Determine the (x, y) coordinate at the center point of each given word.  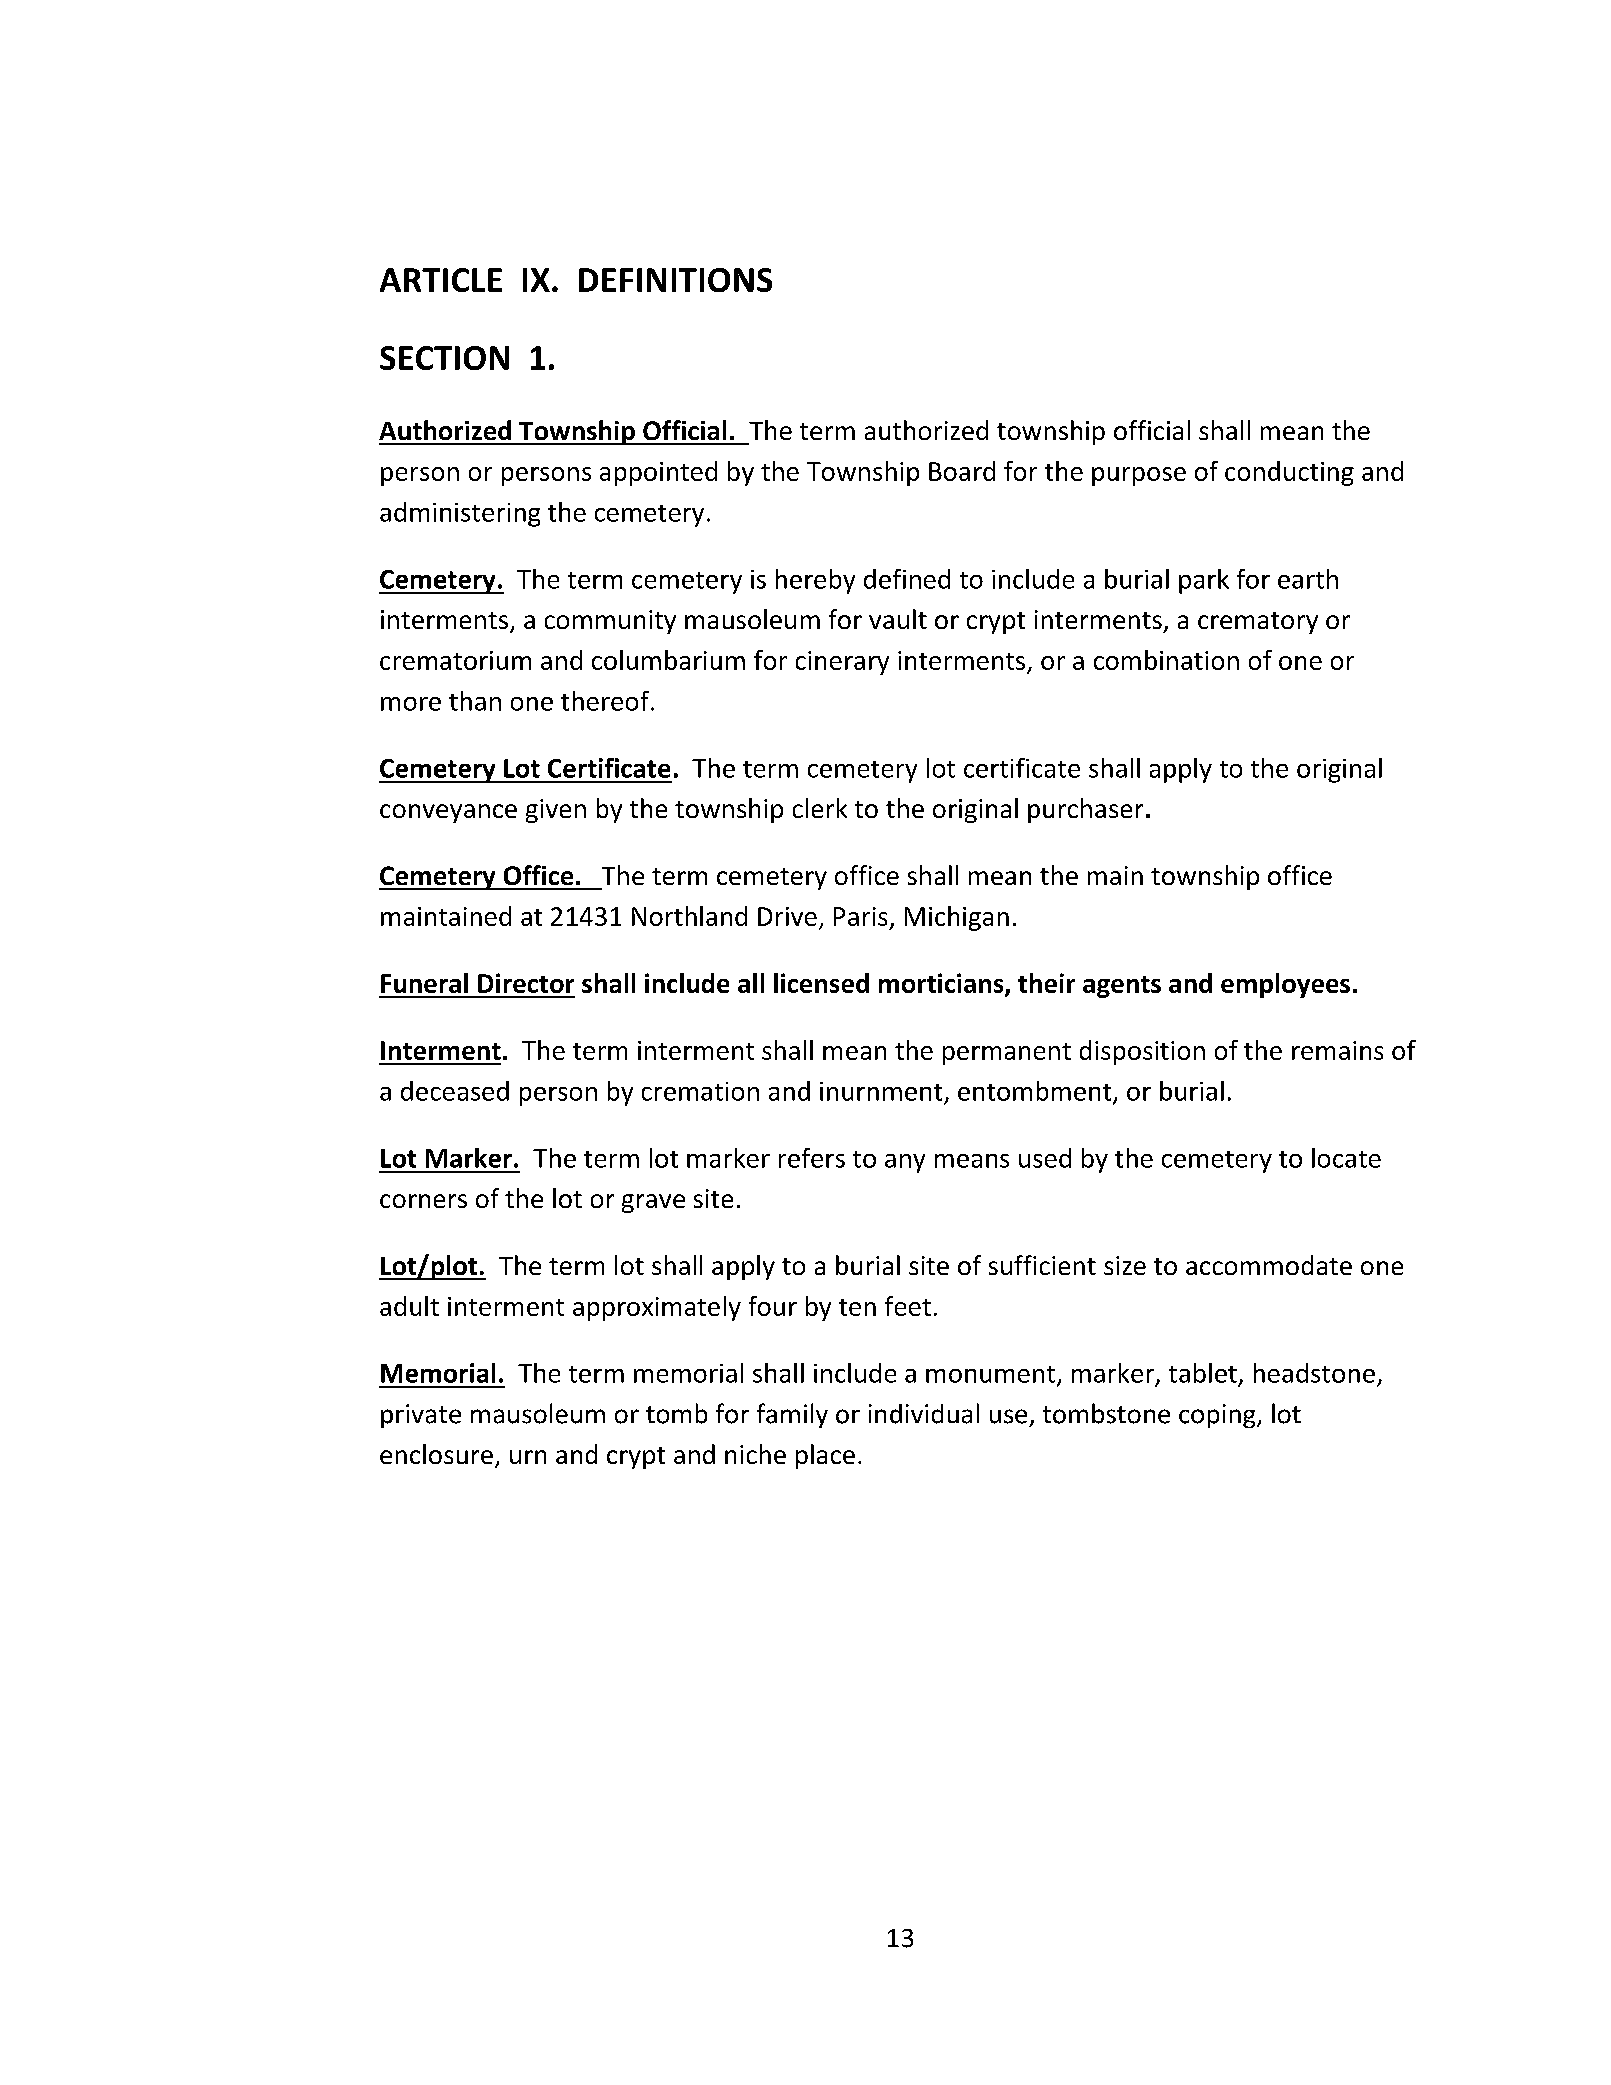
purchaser (1085, 810)
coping (1218, 1416)
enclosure (436, 1454)
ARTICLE (441, 280)
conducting (1289, 473)
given (556, 811)
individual (924, 1413)
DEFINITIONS (675, 280)
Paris (860, 916)
